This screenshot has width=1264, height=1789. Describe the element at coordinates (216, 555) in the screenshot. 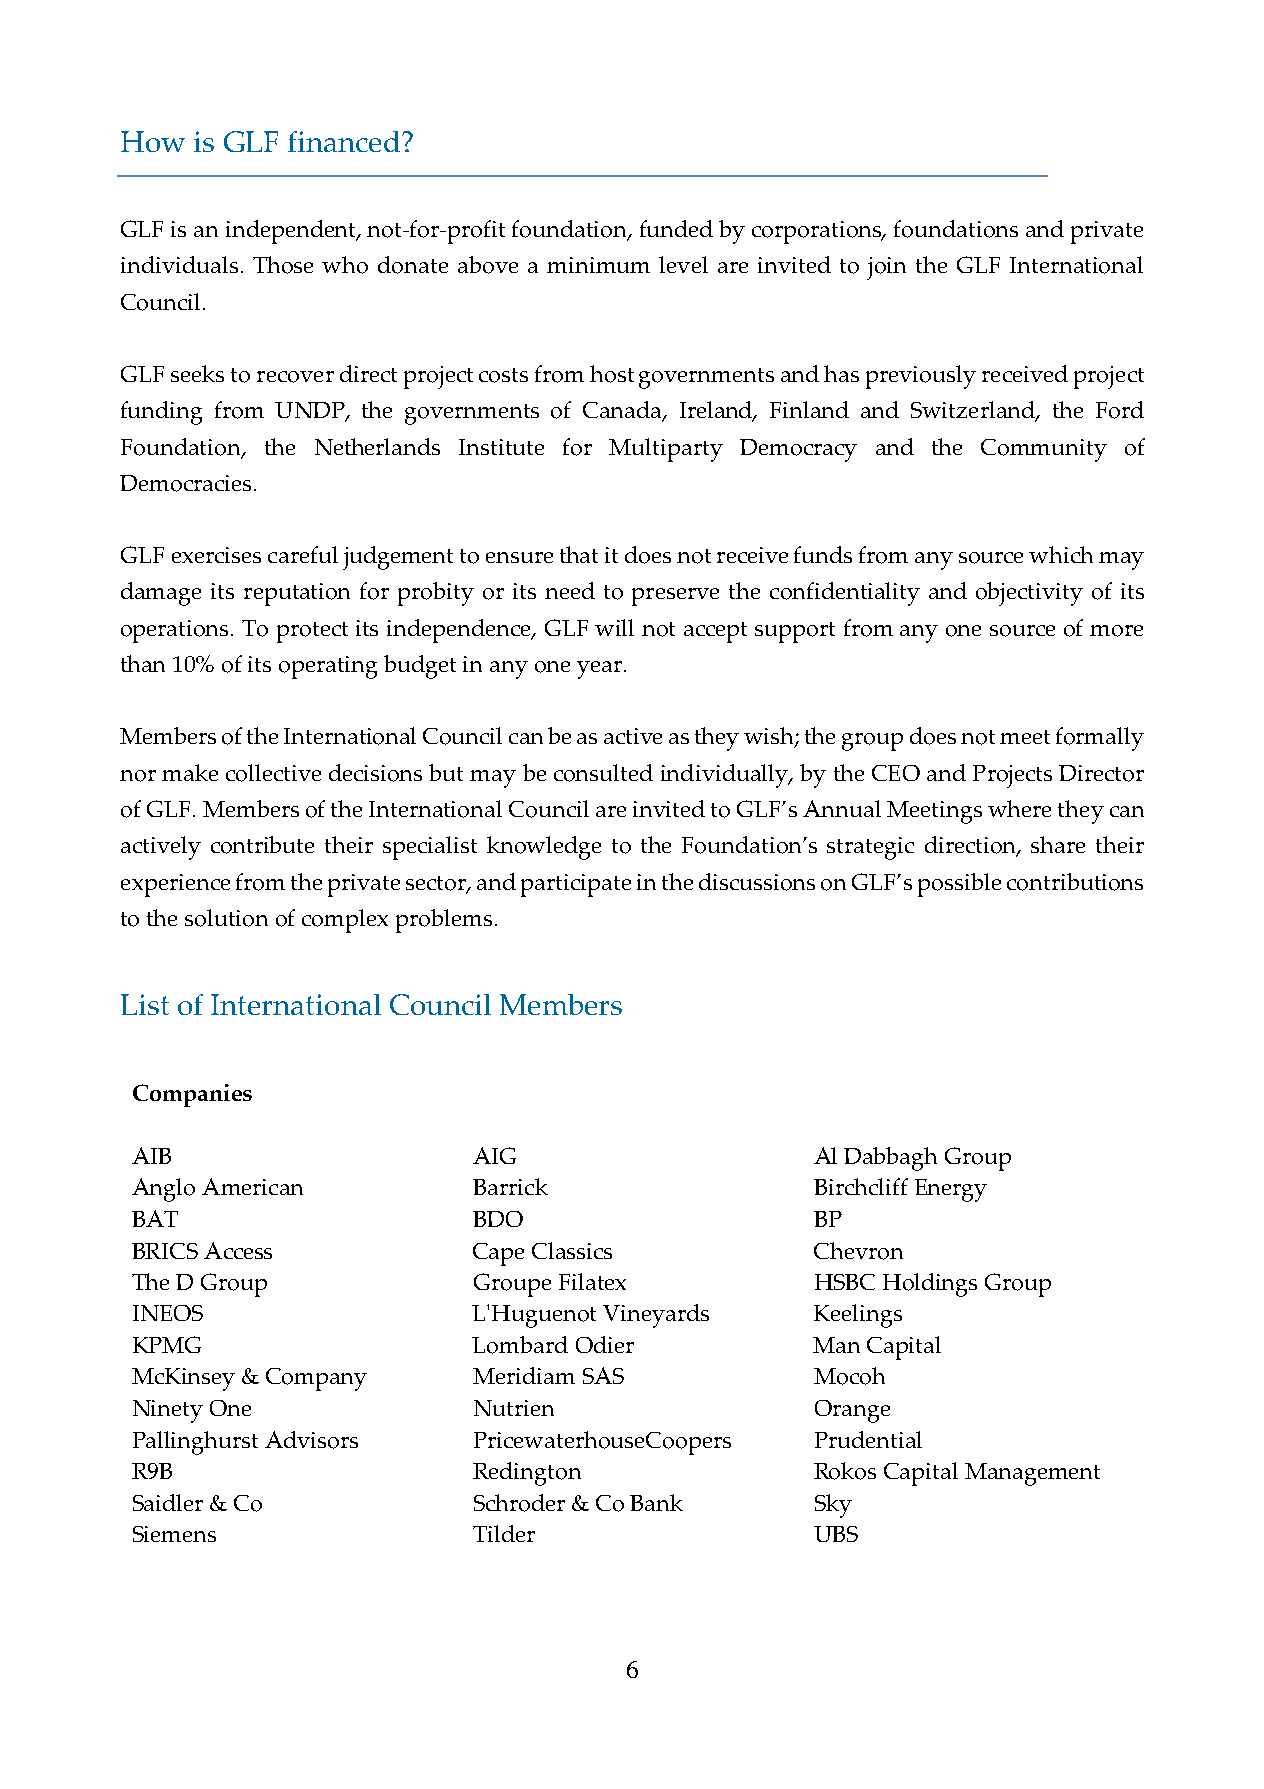

I see `exercises` at that location.
